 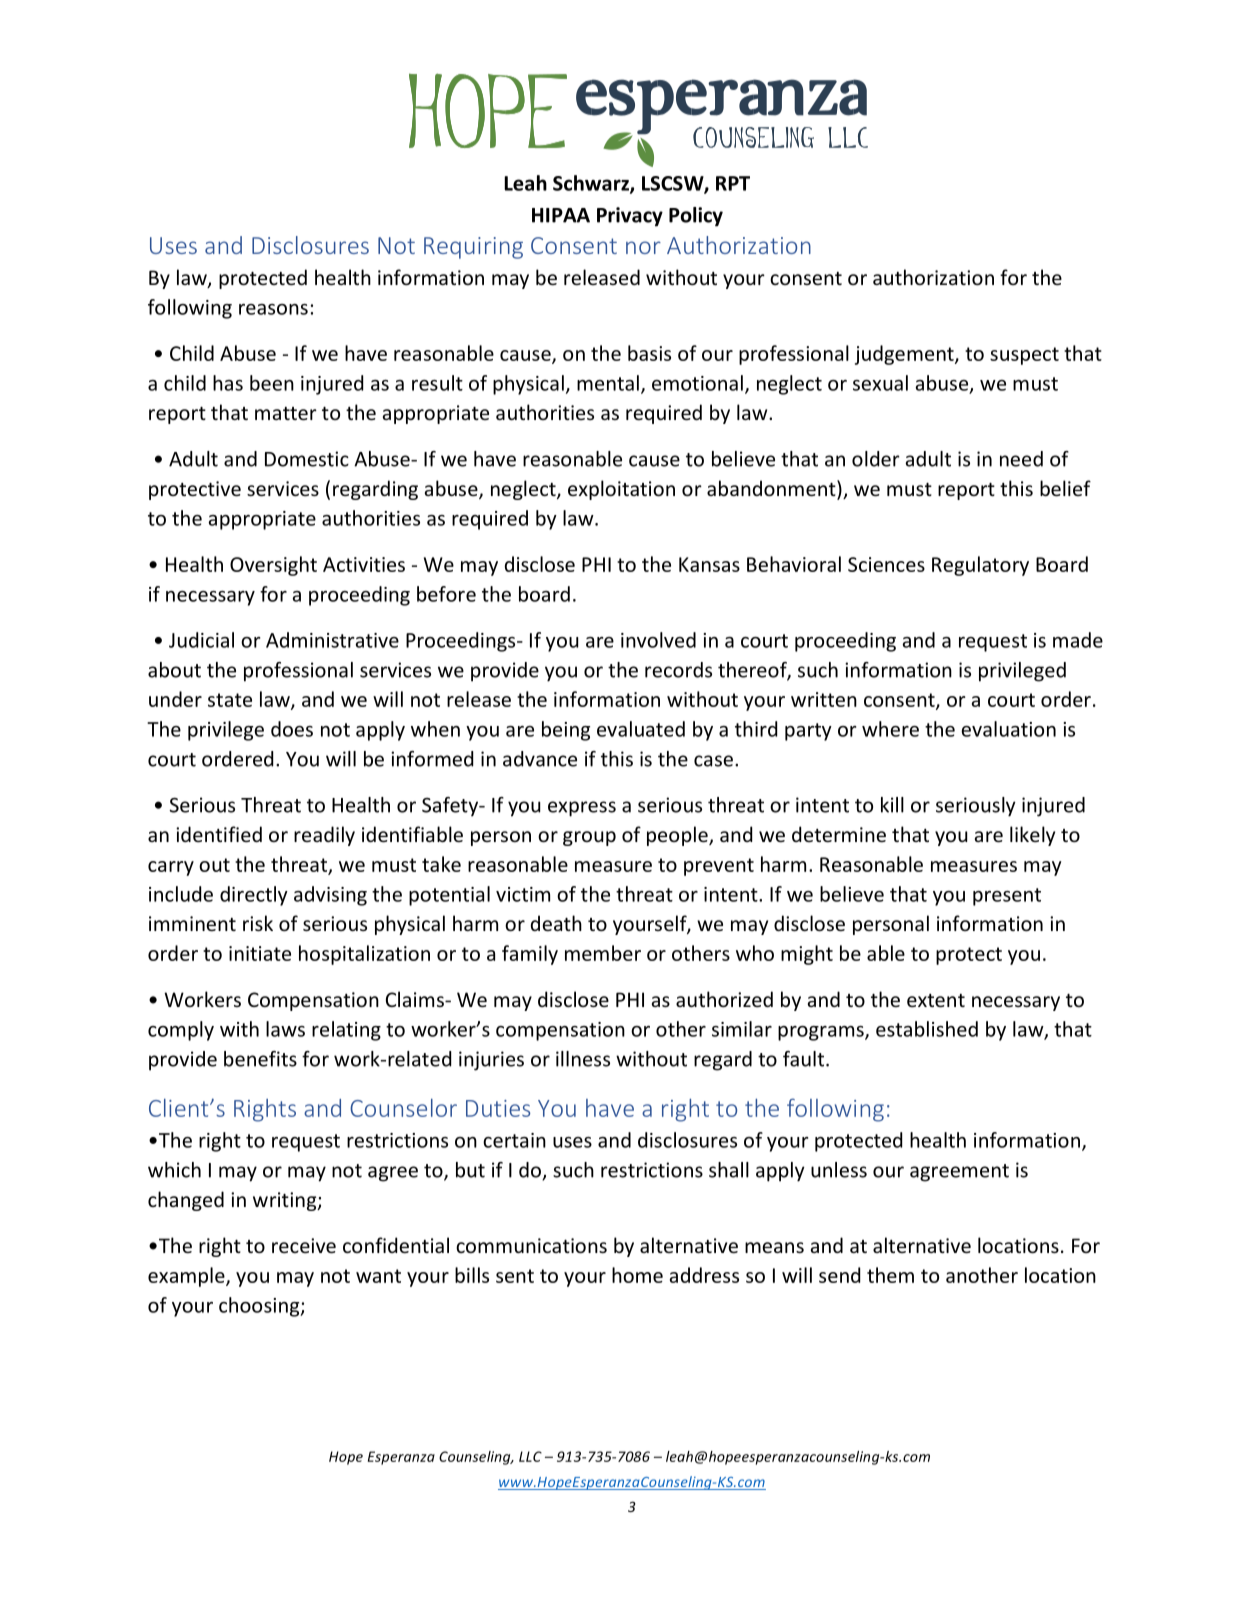 What do you see at coordinates (980, 566) in the screenshot?
I see `Regulatory` at bounding box center [980, 566].
